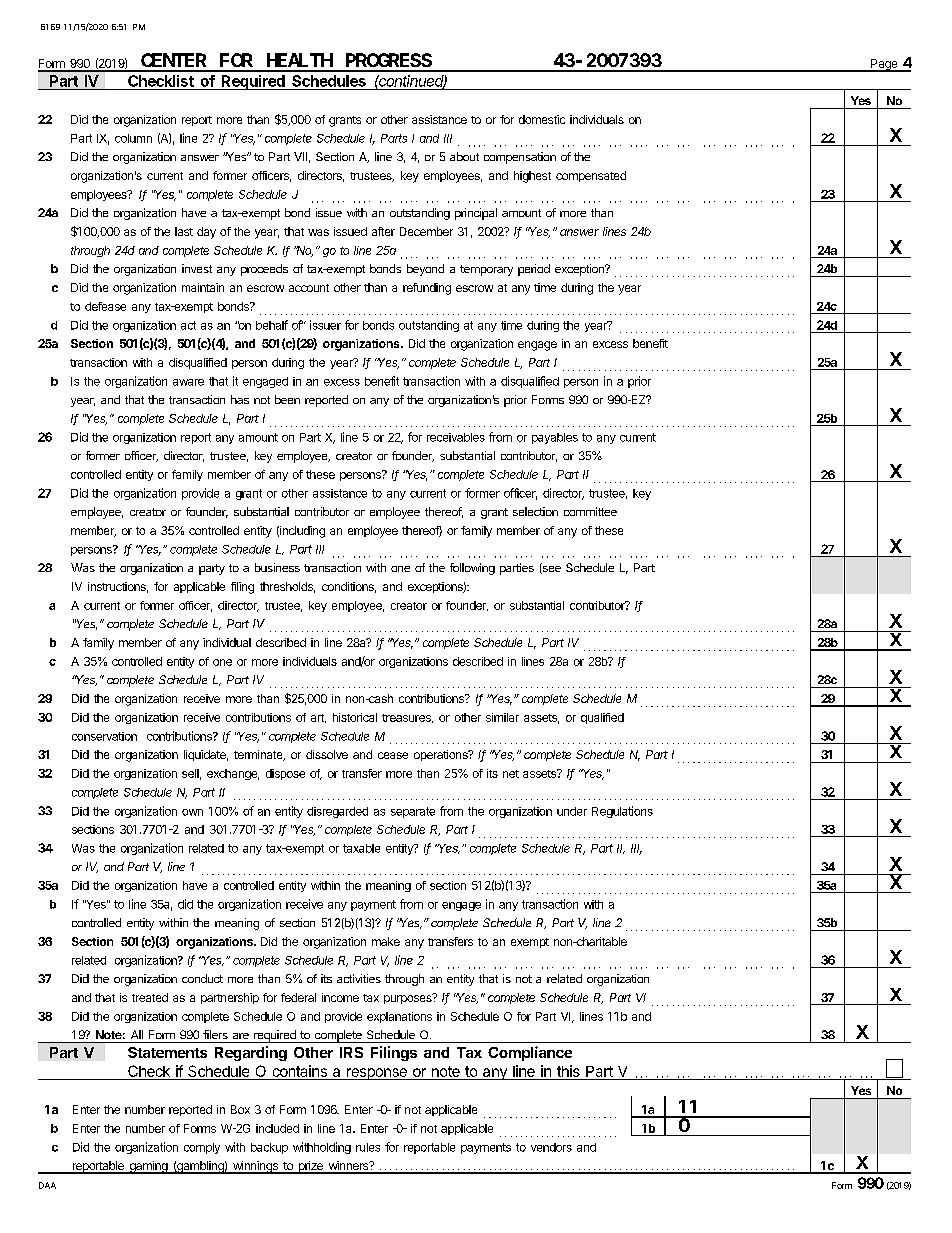 Image resolution: width=952 pixels, height=1233 pixels. What do you see at coordinates (542, 119) in the screenshot?
I see `domestic` at bounding box center [542, 119].
